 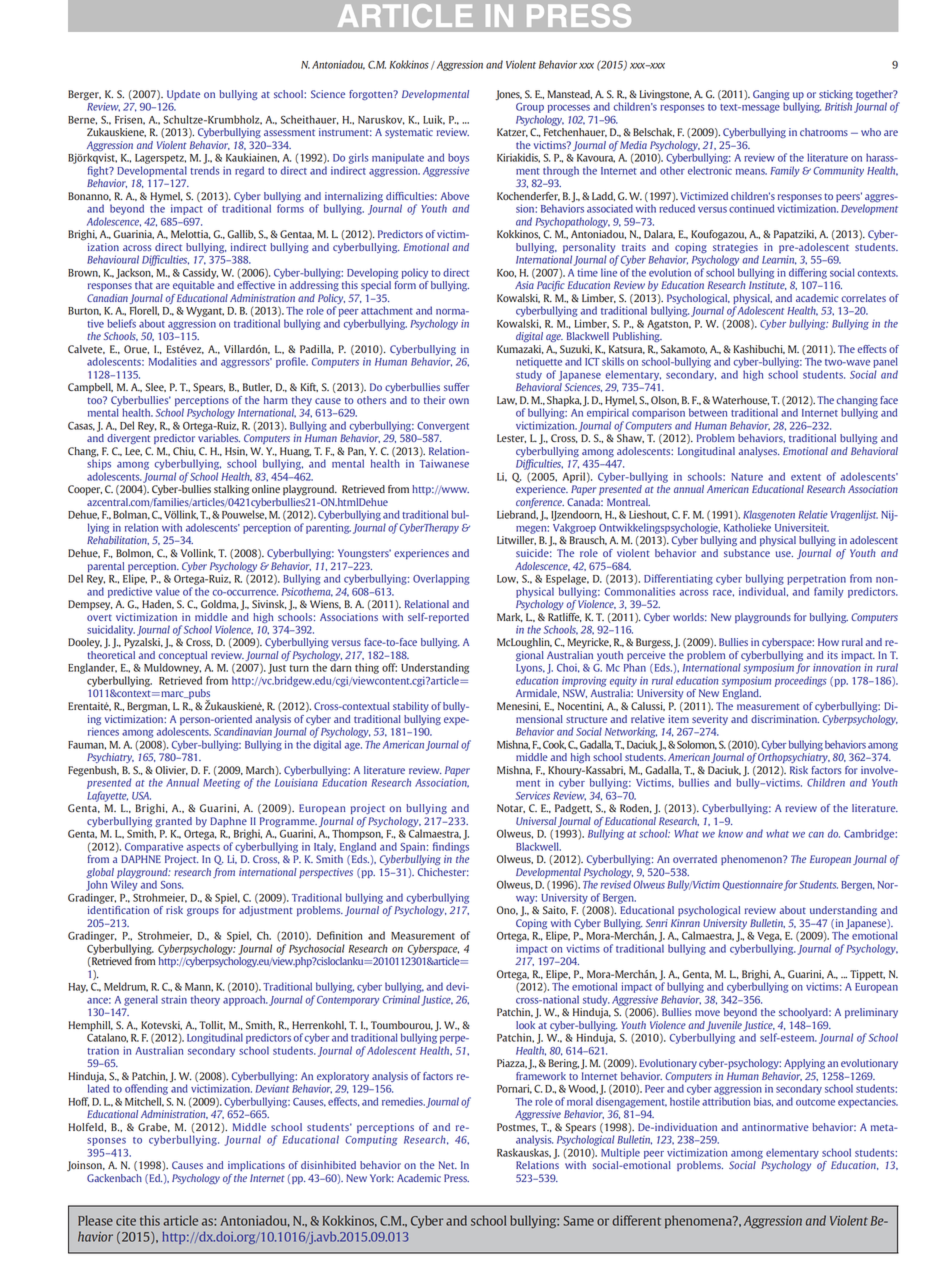 I want to click on chatrooms, so click(x=824, y=132).
